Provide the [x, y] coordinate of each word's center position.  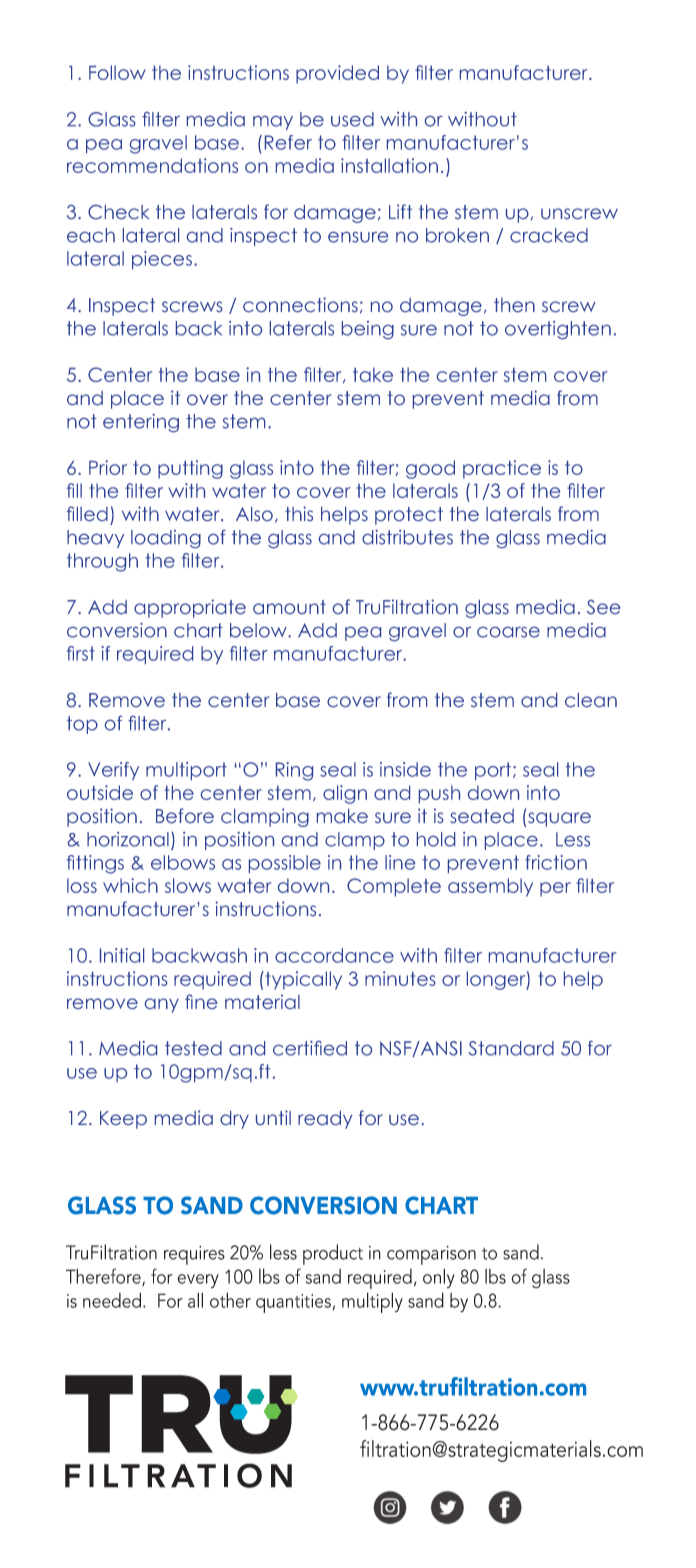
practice [502, 469]
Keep [123, 1120]
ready [325, 1120]
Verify [113, 771]
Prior [108, 467]
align [345, 794]
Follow [117, 72]
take [373, 374]
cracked [549, 235]
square [559, 819]
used [352, 119]
